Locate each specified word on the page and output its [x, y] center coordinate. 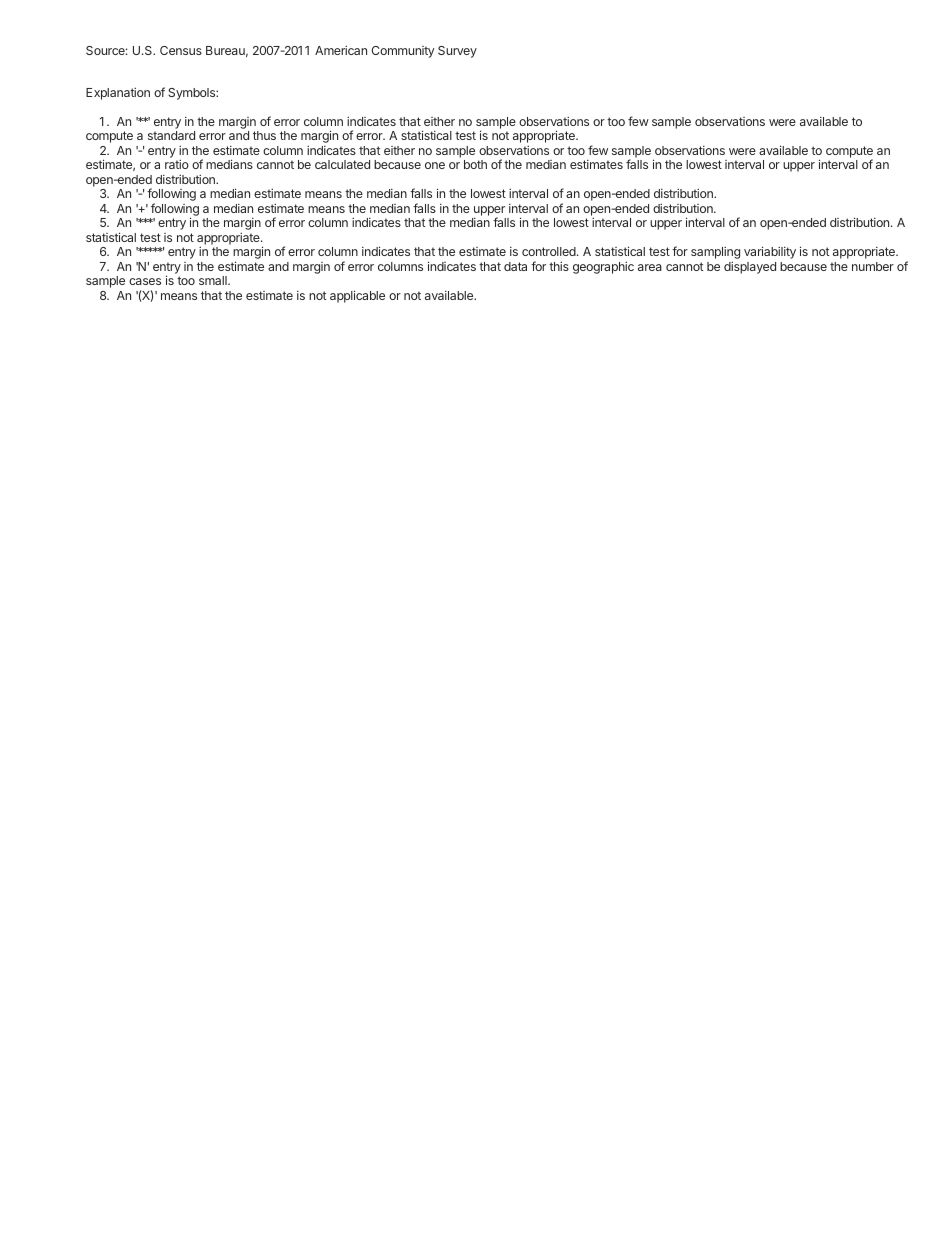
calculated [342, 164]
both [475, 164]
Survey [457, 52]
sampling [715, 254]
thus [264, 135]
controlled [550, 251]
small [214, 280]
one [435, 165]
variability [770, 252]
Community [403, 52]
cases [145, 281]
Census [181, 50]
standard [171, 135]
